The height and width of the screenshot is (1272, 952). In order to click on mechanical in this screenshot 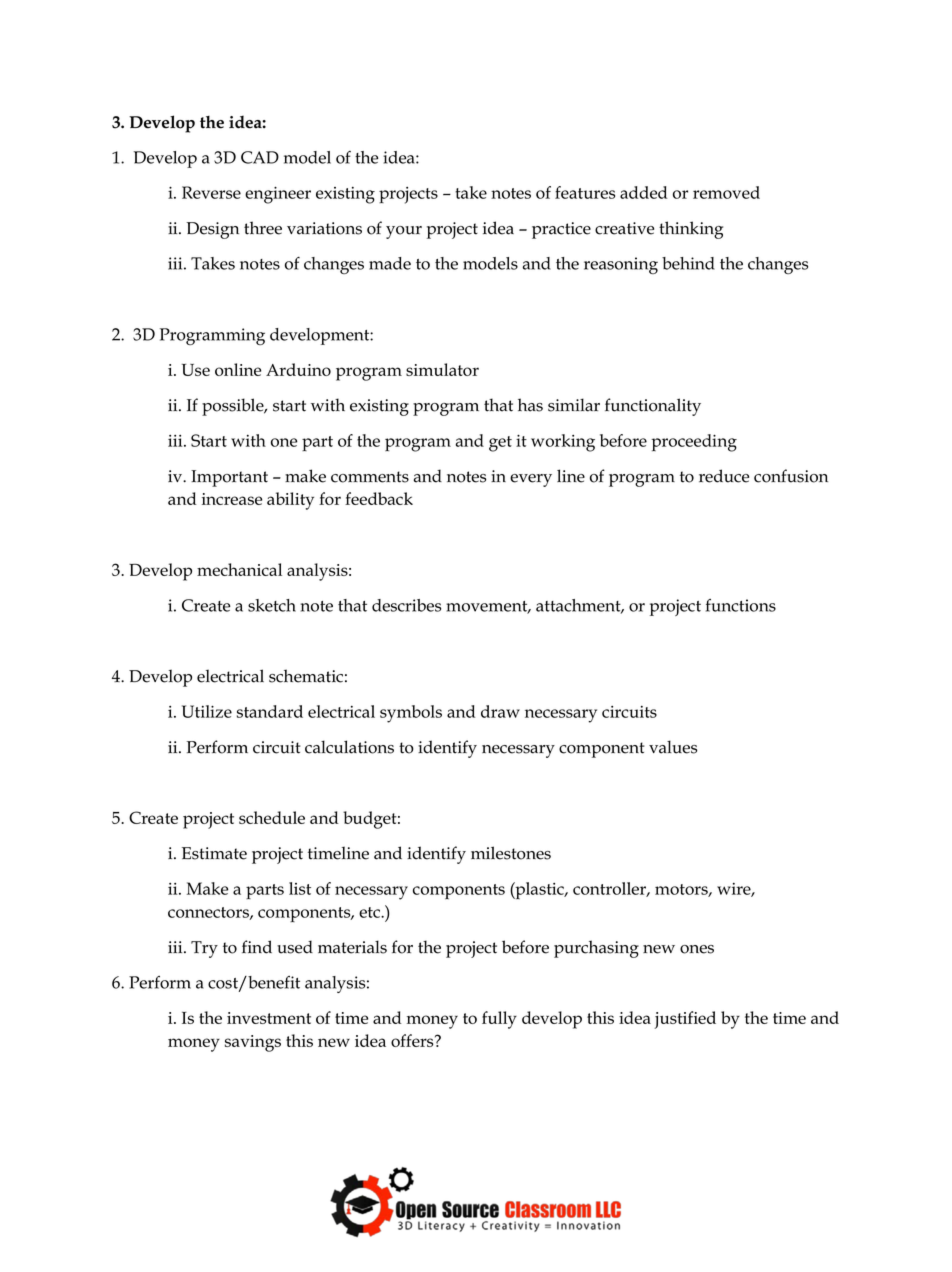, I will do `click(239, 569)`.
